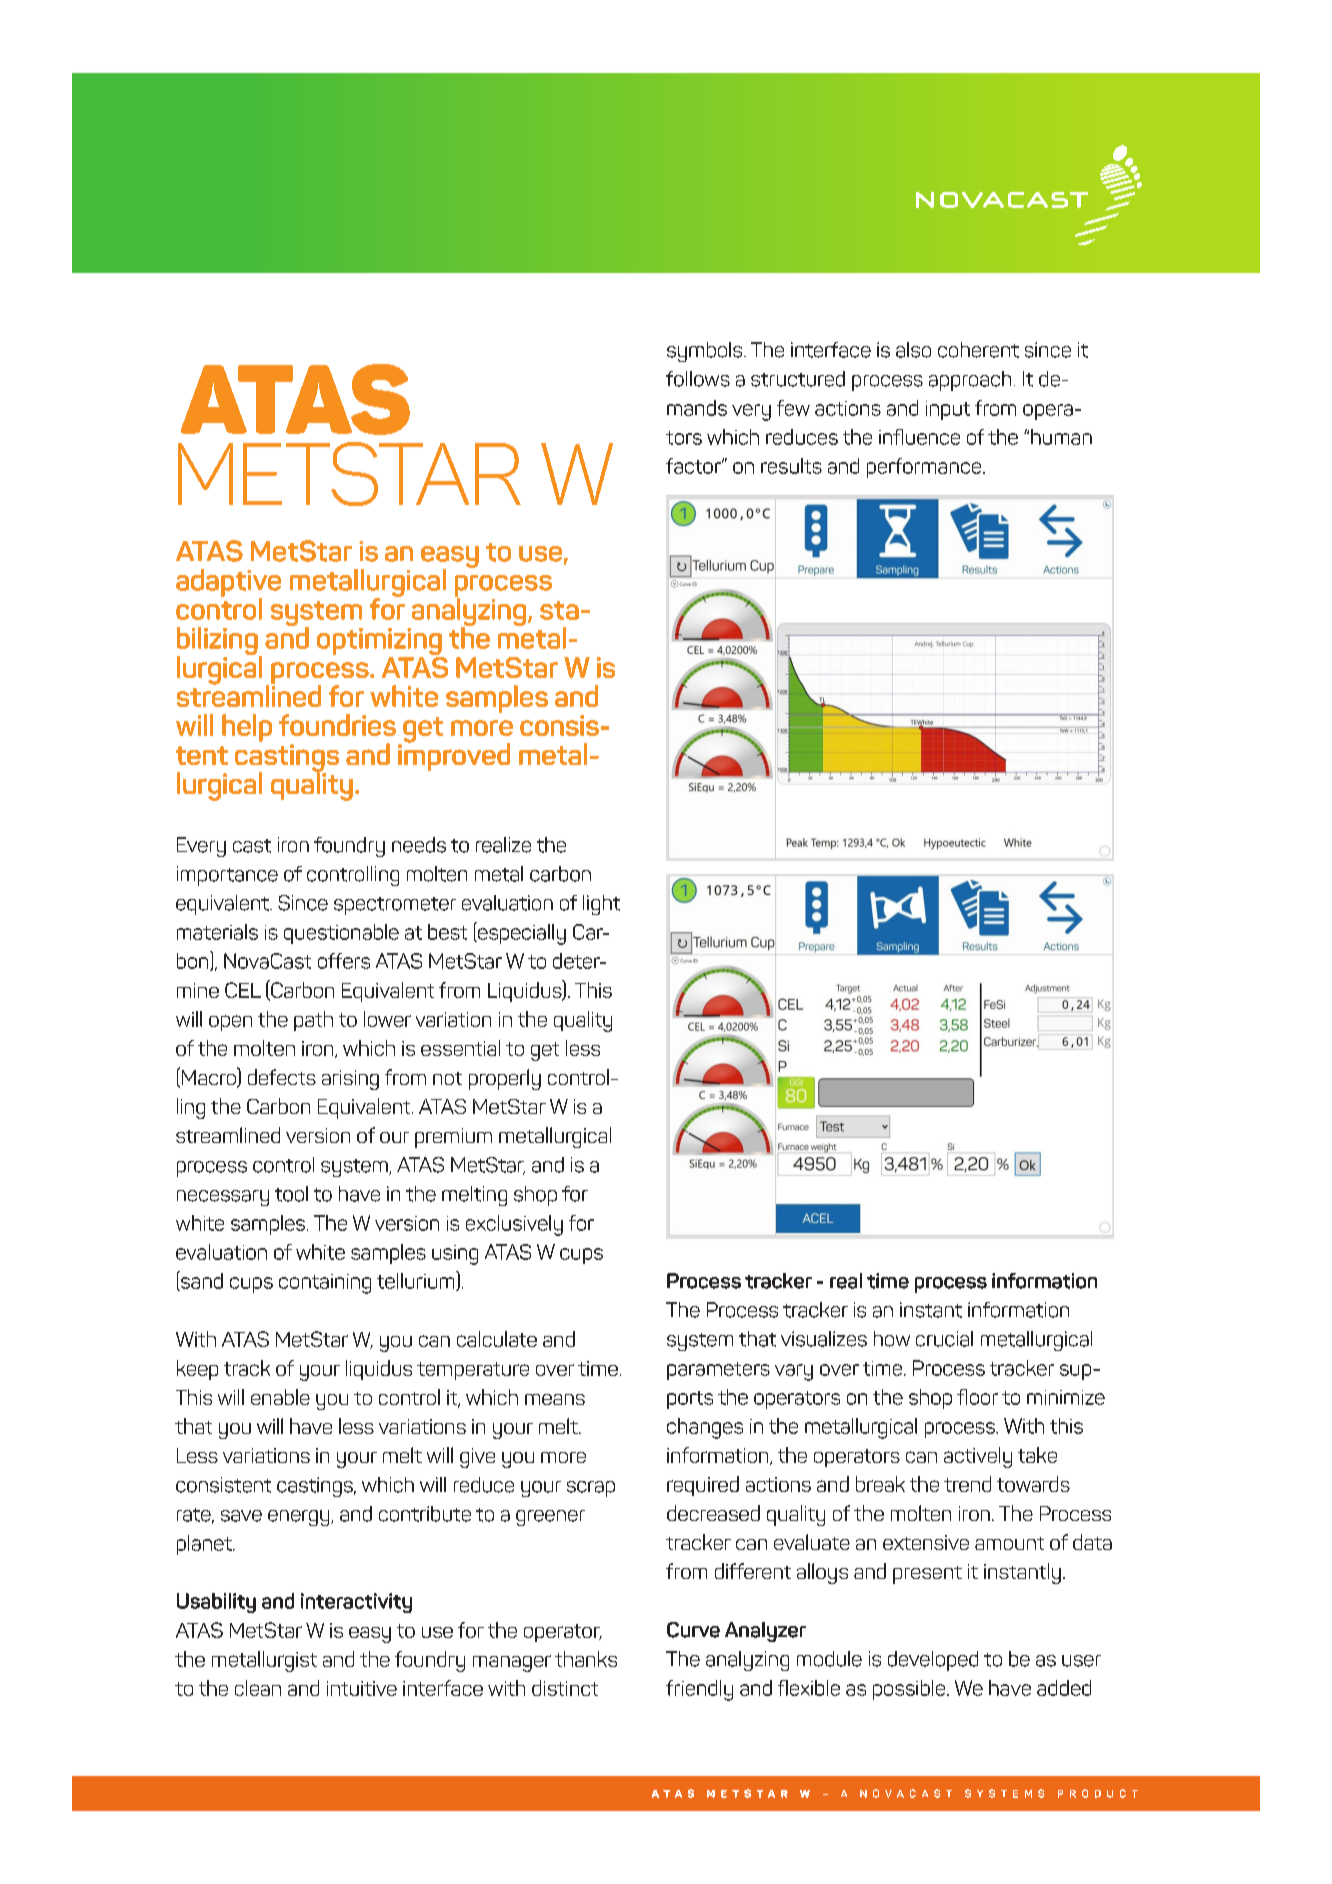  Describe the element at coordinates (925, 468) in the image. I see `performance` at that location.
